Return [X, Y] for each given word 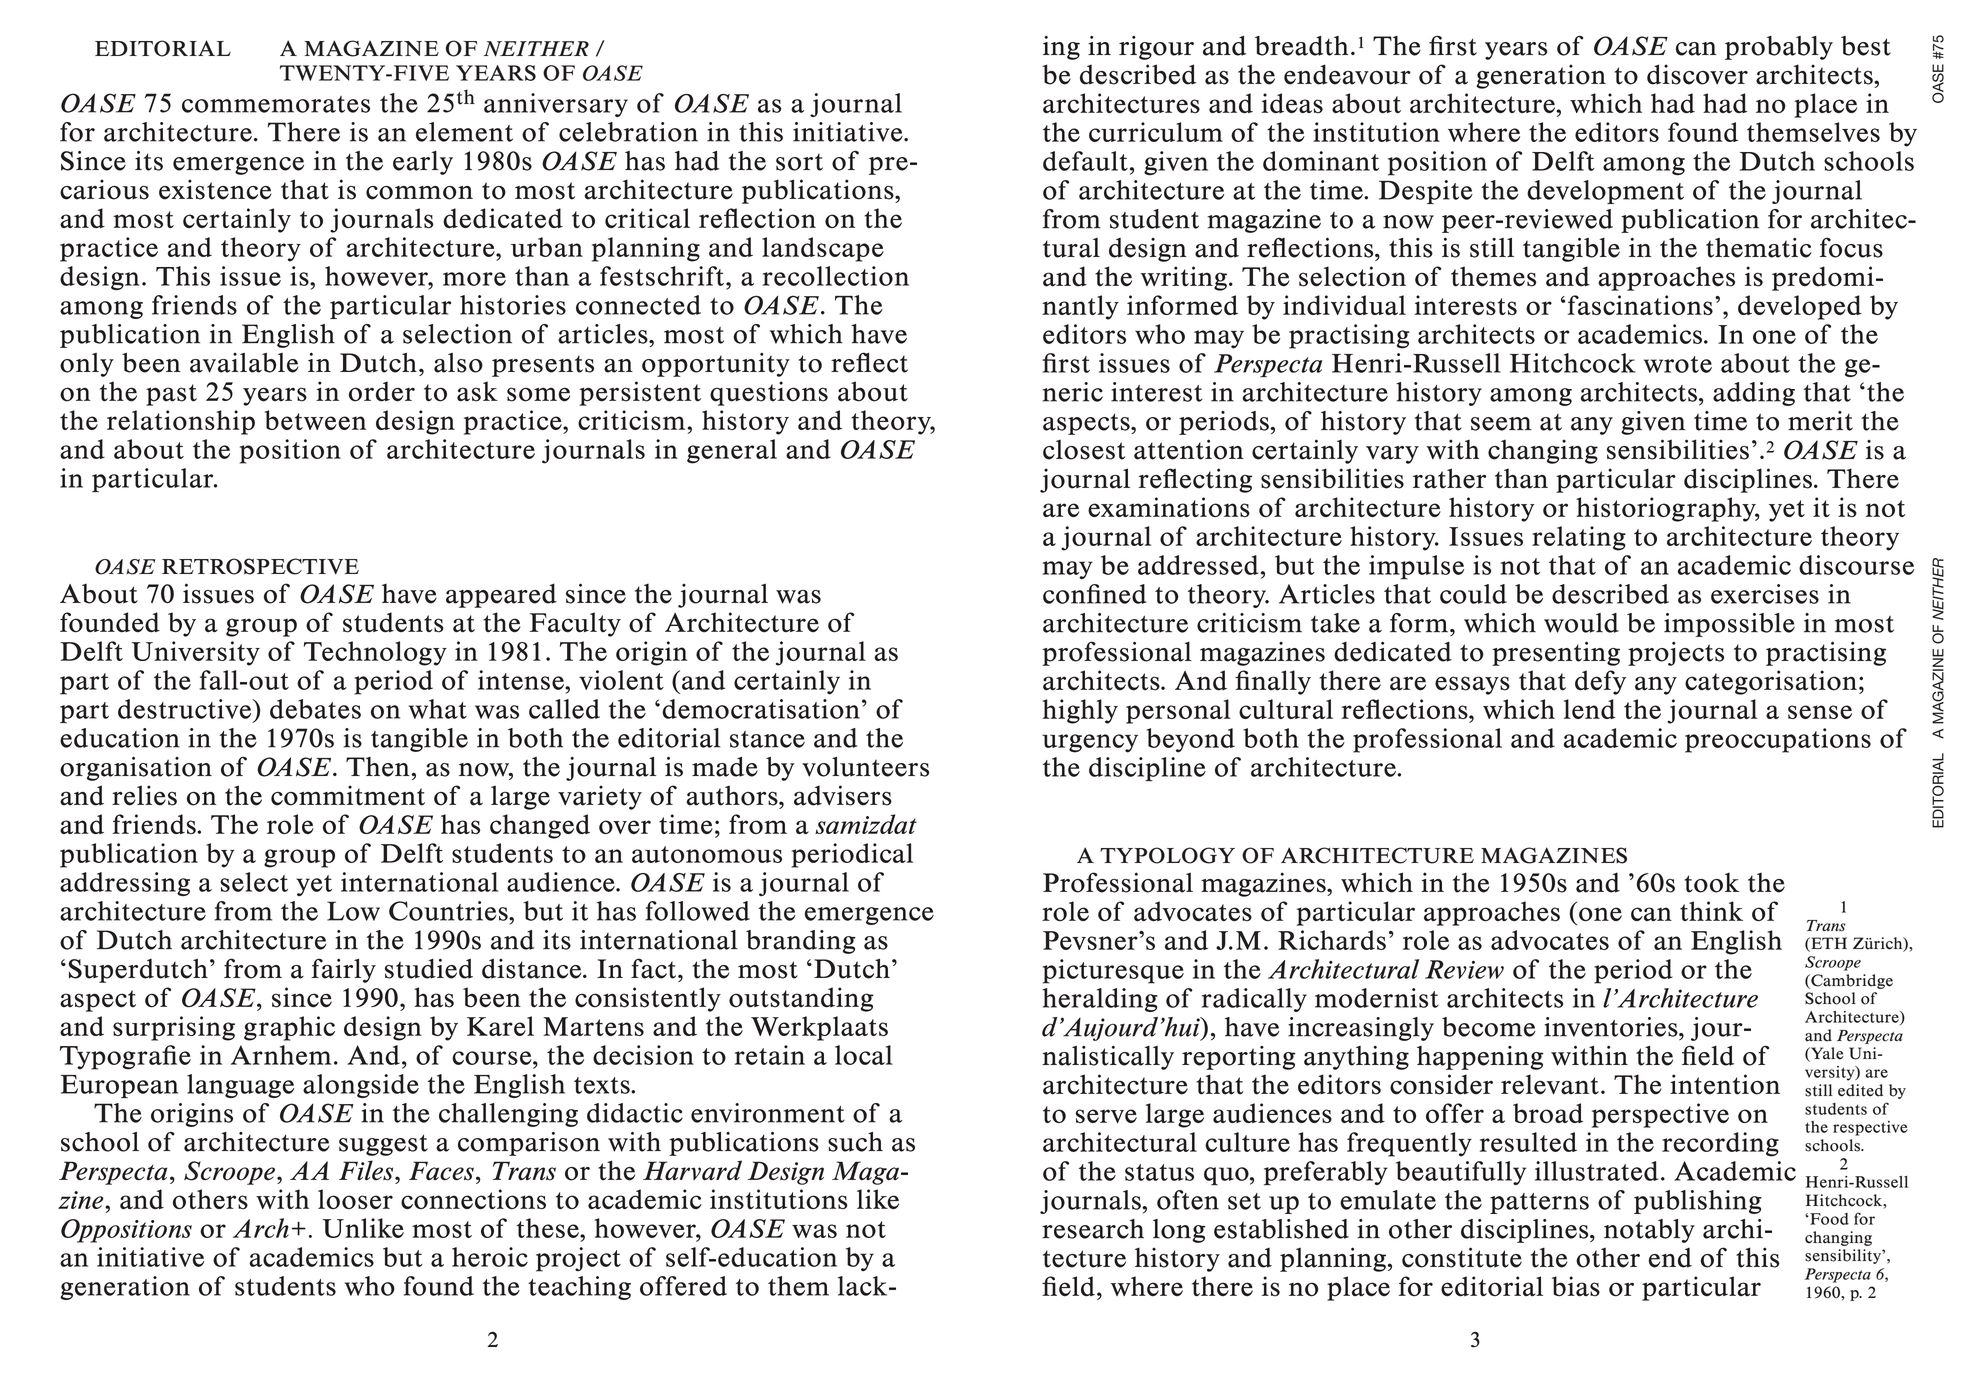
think [1711, 911]
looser [355, 1199]
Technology [375, 653]
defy [1600, 682]
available [244, 363]
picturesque [1113, 971]
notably [1649, 1231]
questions [769, 393]
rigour [1156, 48]
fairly [343, 970]
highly [1080, 711]
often [1188, 1200]
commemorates [276, 104]
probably [1779, 48]
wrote [1678, 364]
